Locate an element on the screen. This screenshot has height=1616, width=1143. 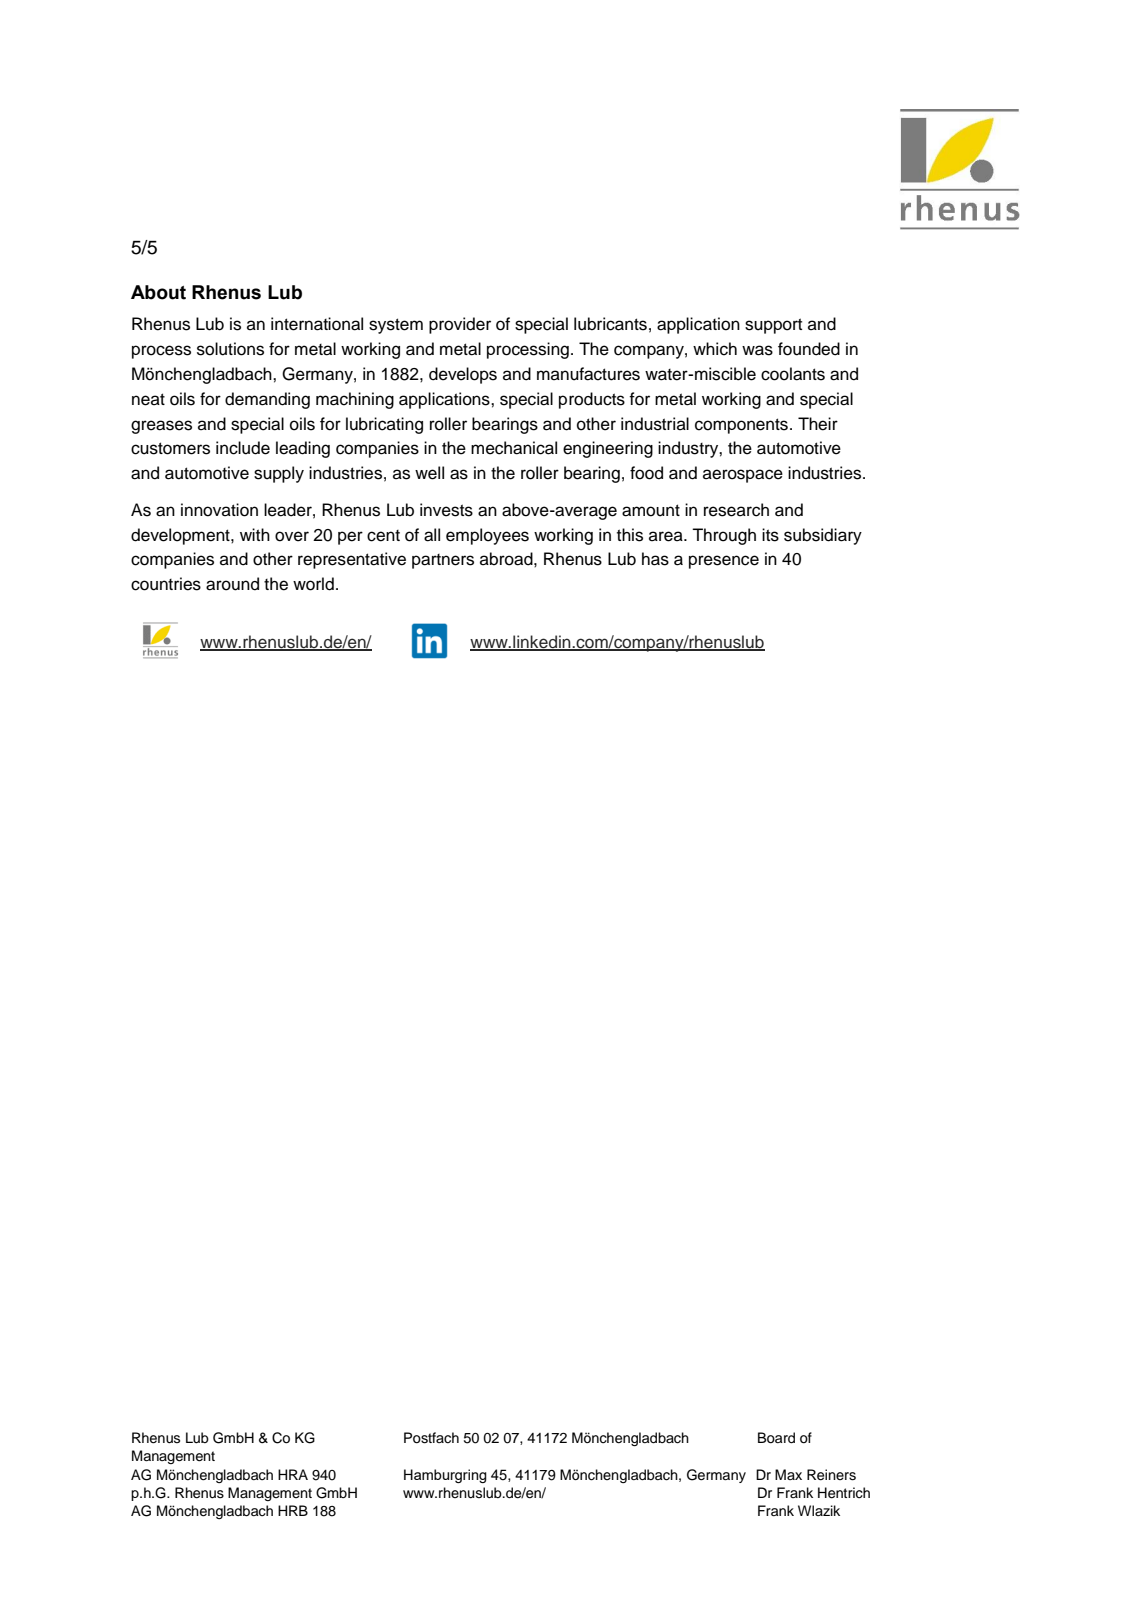
around is located at coordinates (232, 584).
